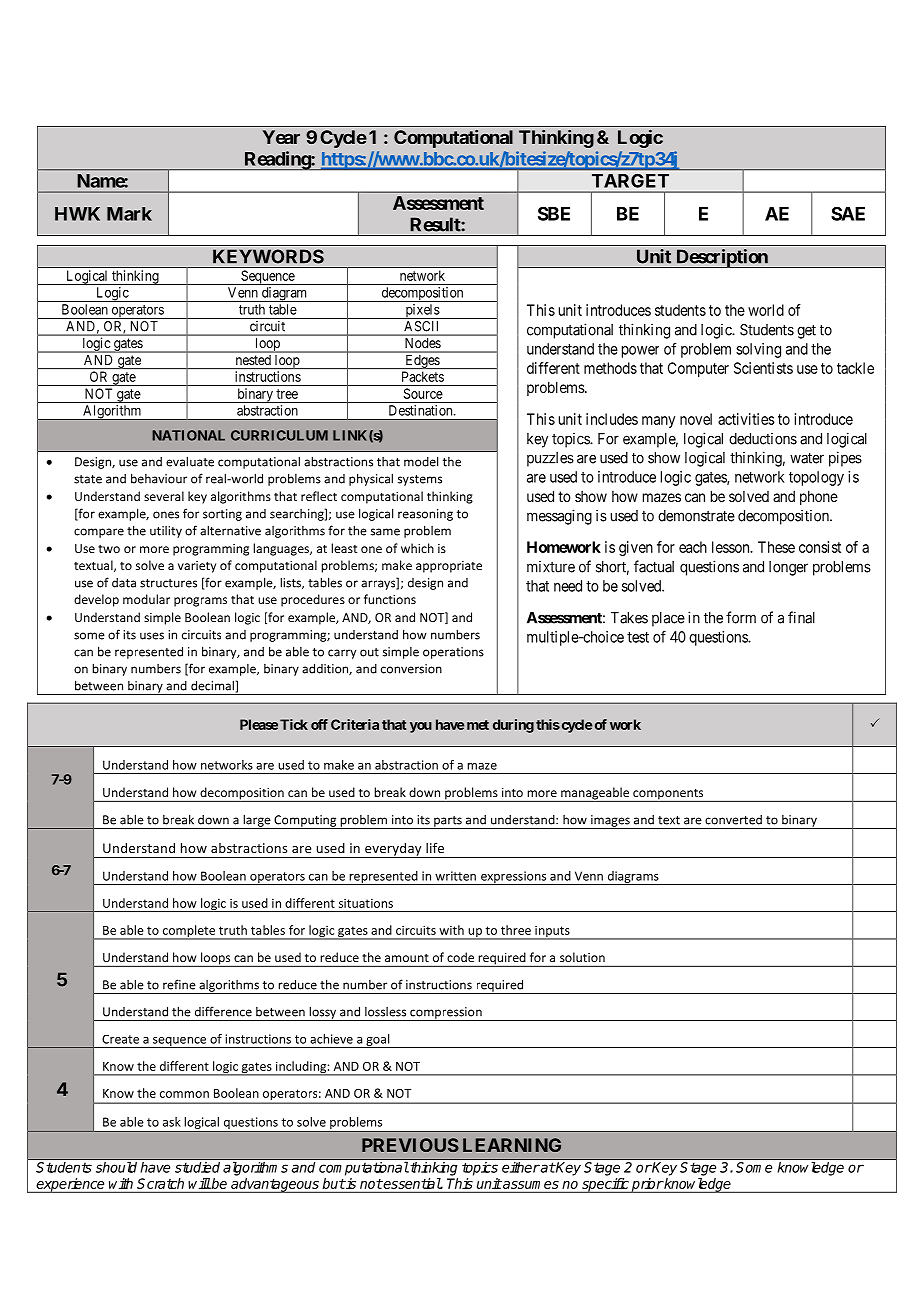 The image size is (924, 1308). I want to click on specific, so click(605, 1185).
